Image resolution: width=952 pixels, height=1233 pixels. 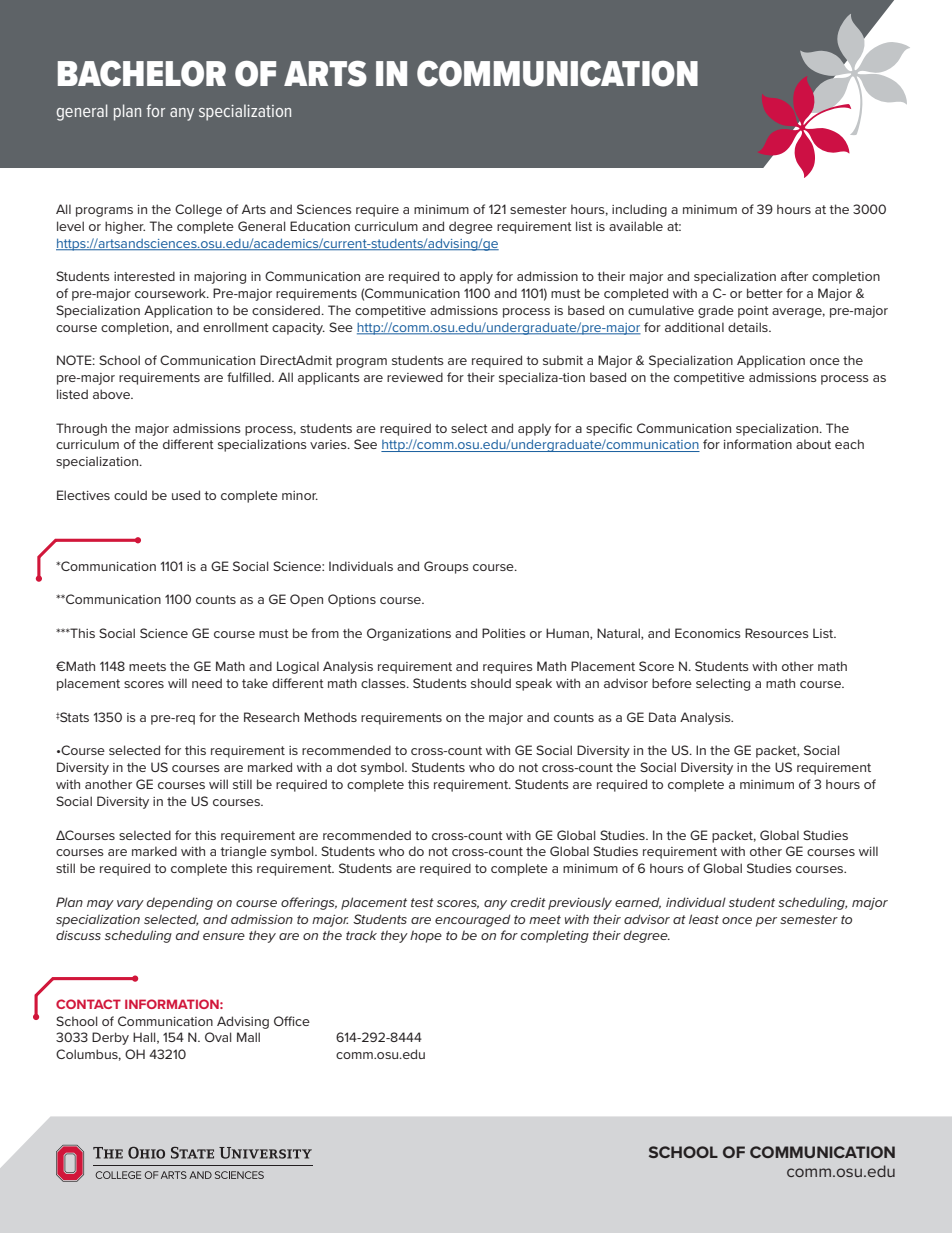 I want to click on details, so click(x=749, y=327).
